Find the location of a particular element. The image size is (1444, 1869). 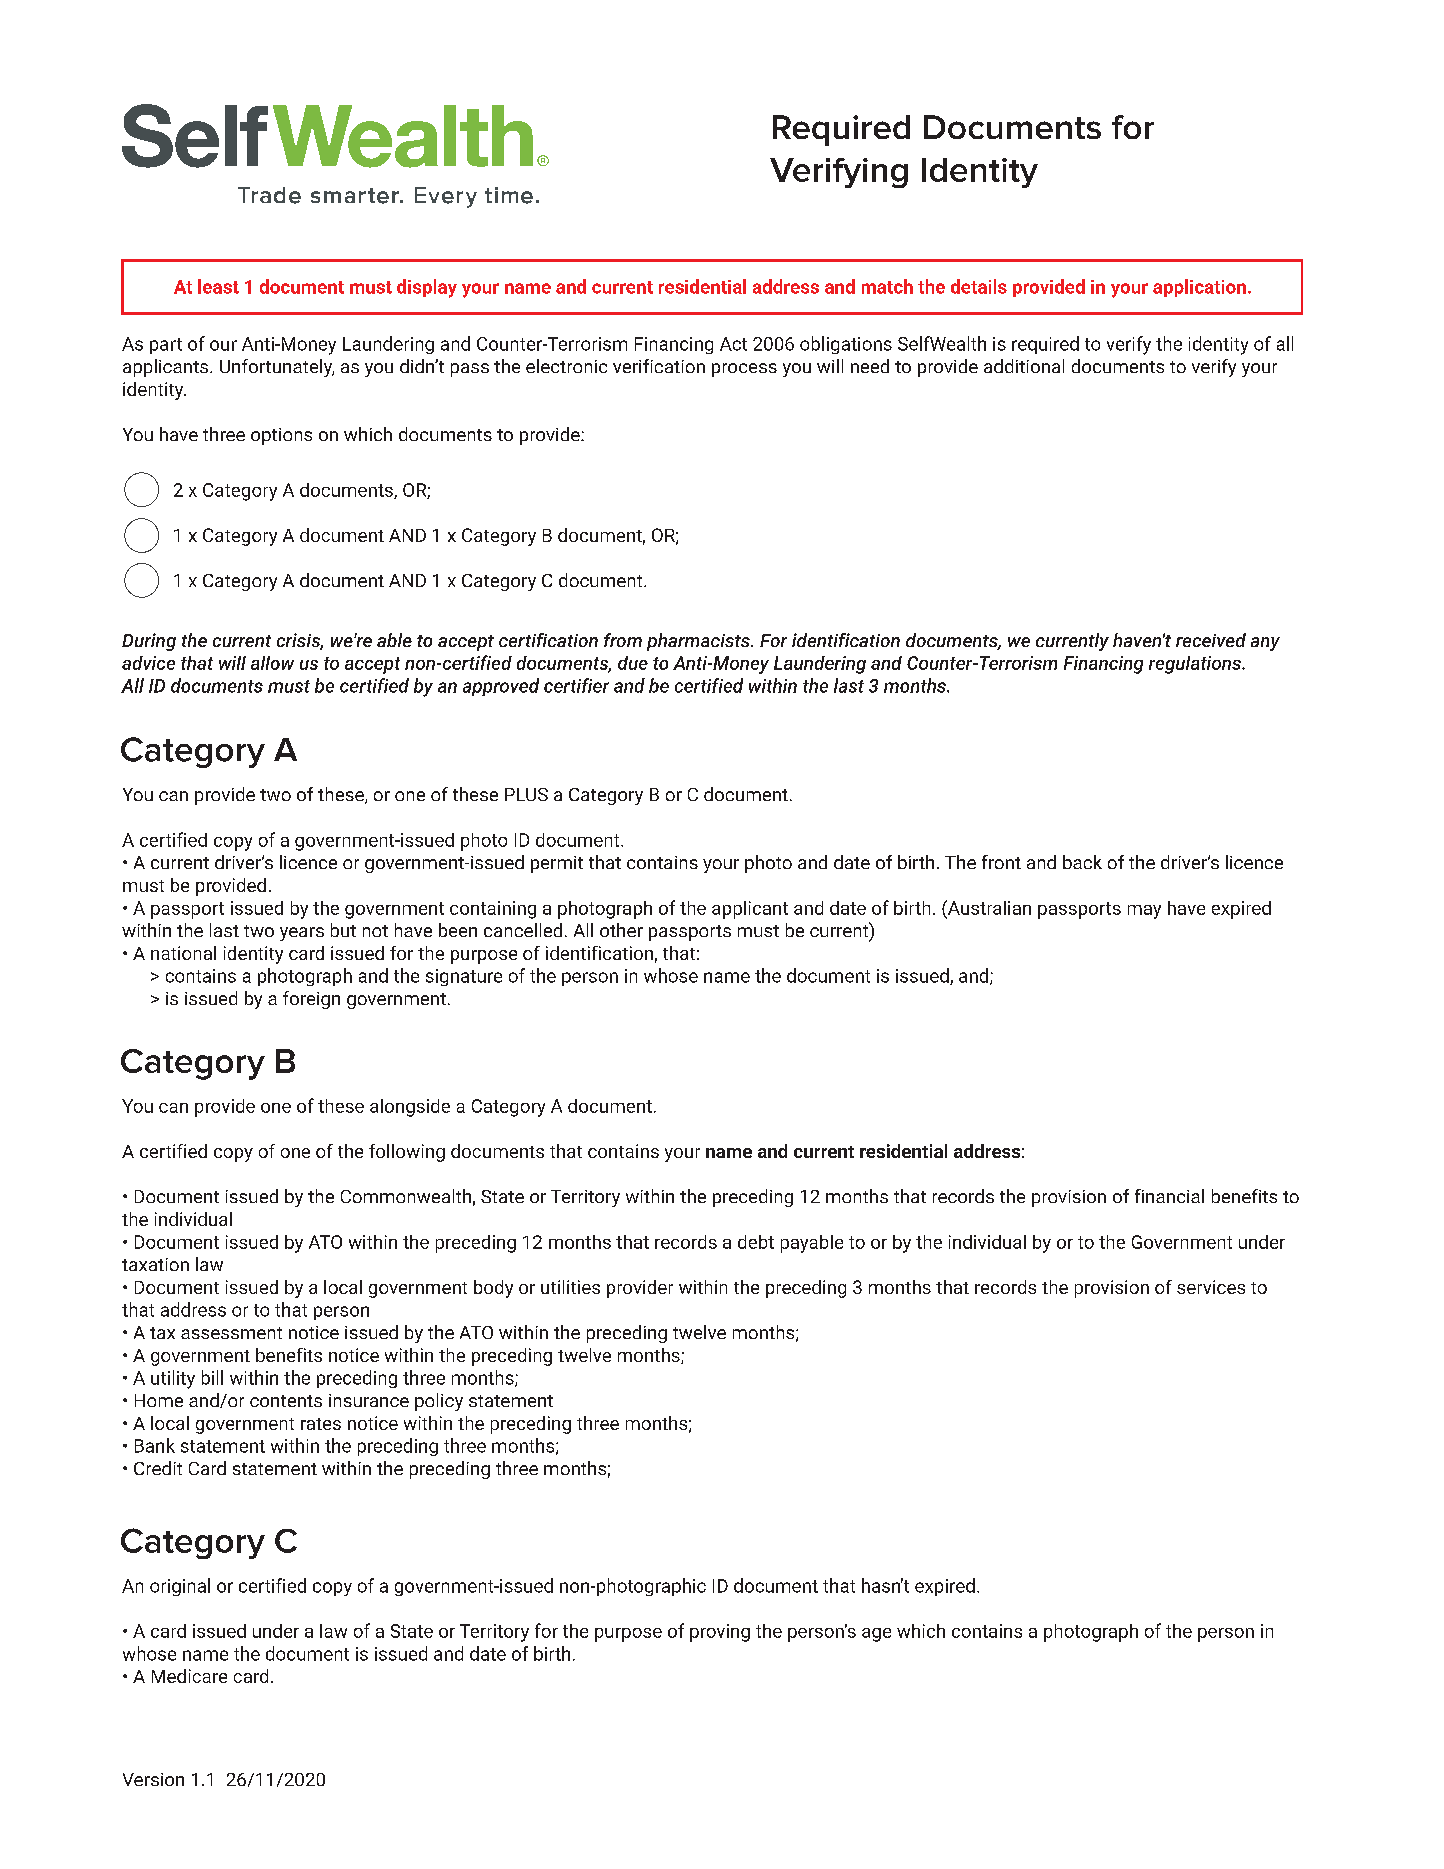

foreign is located at coordinates (311, 1000).
